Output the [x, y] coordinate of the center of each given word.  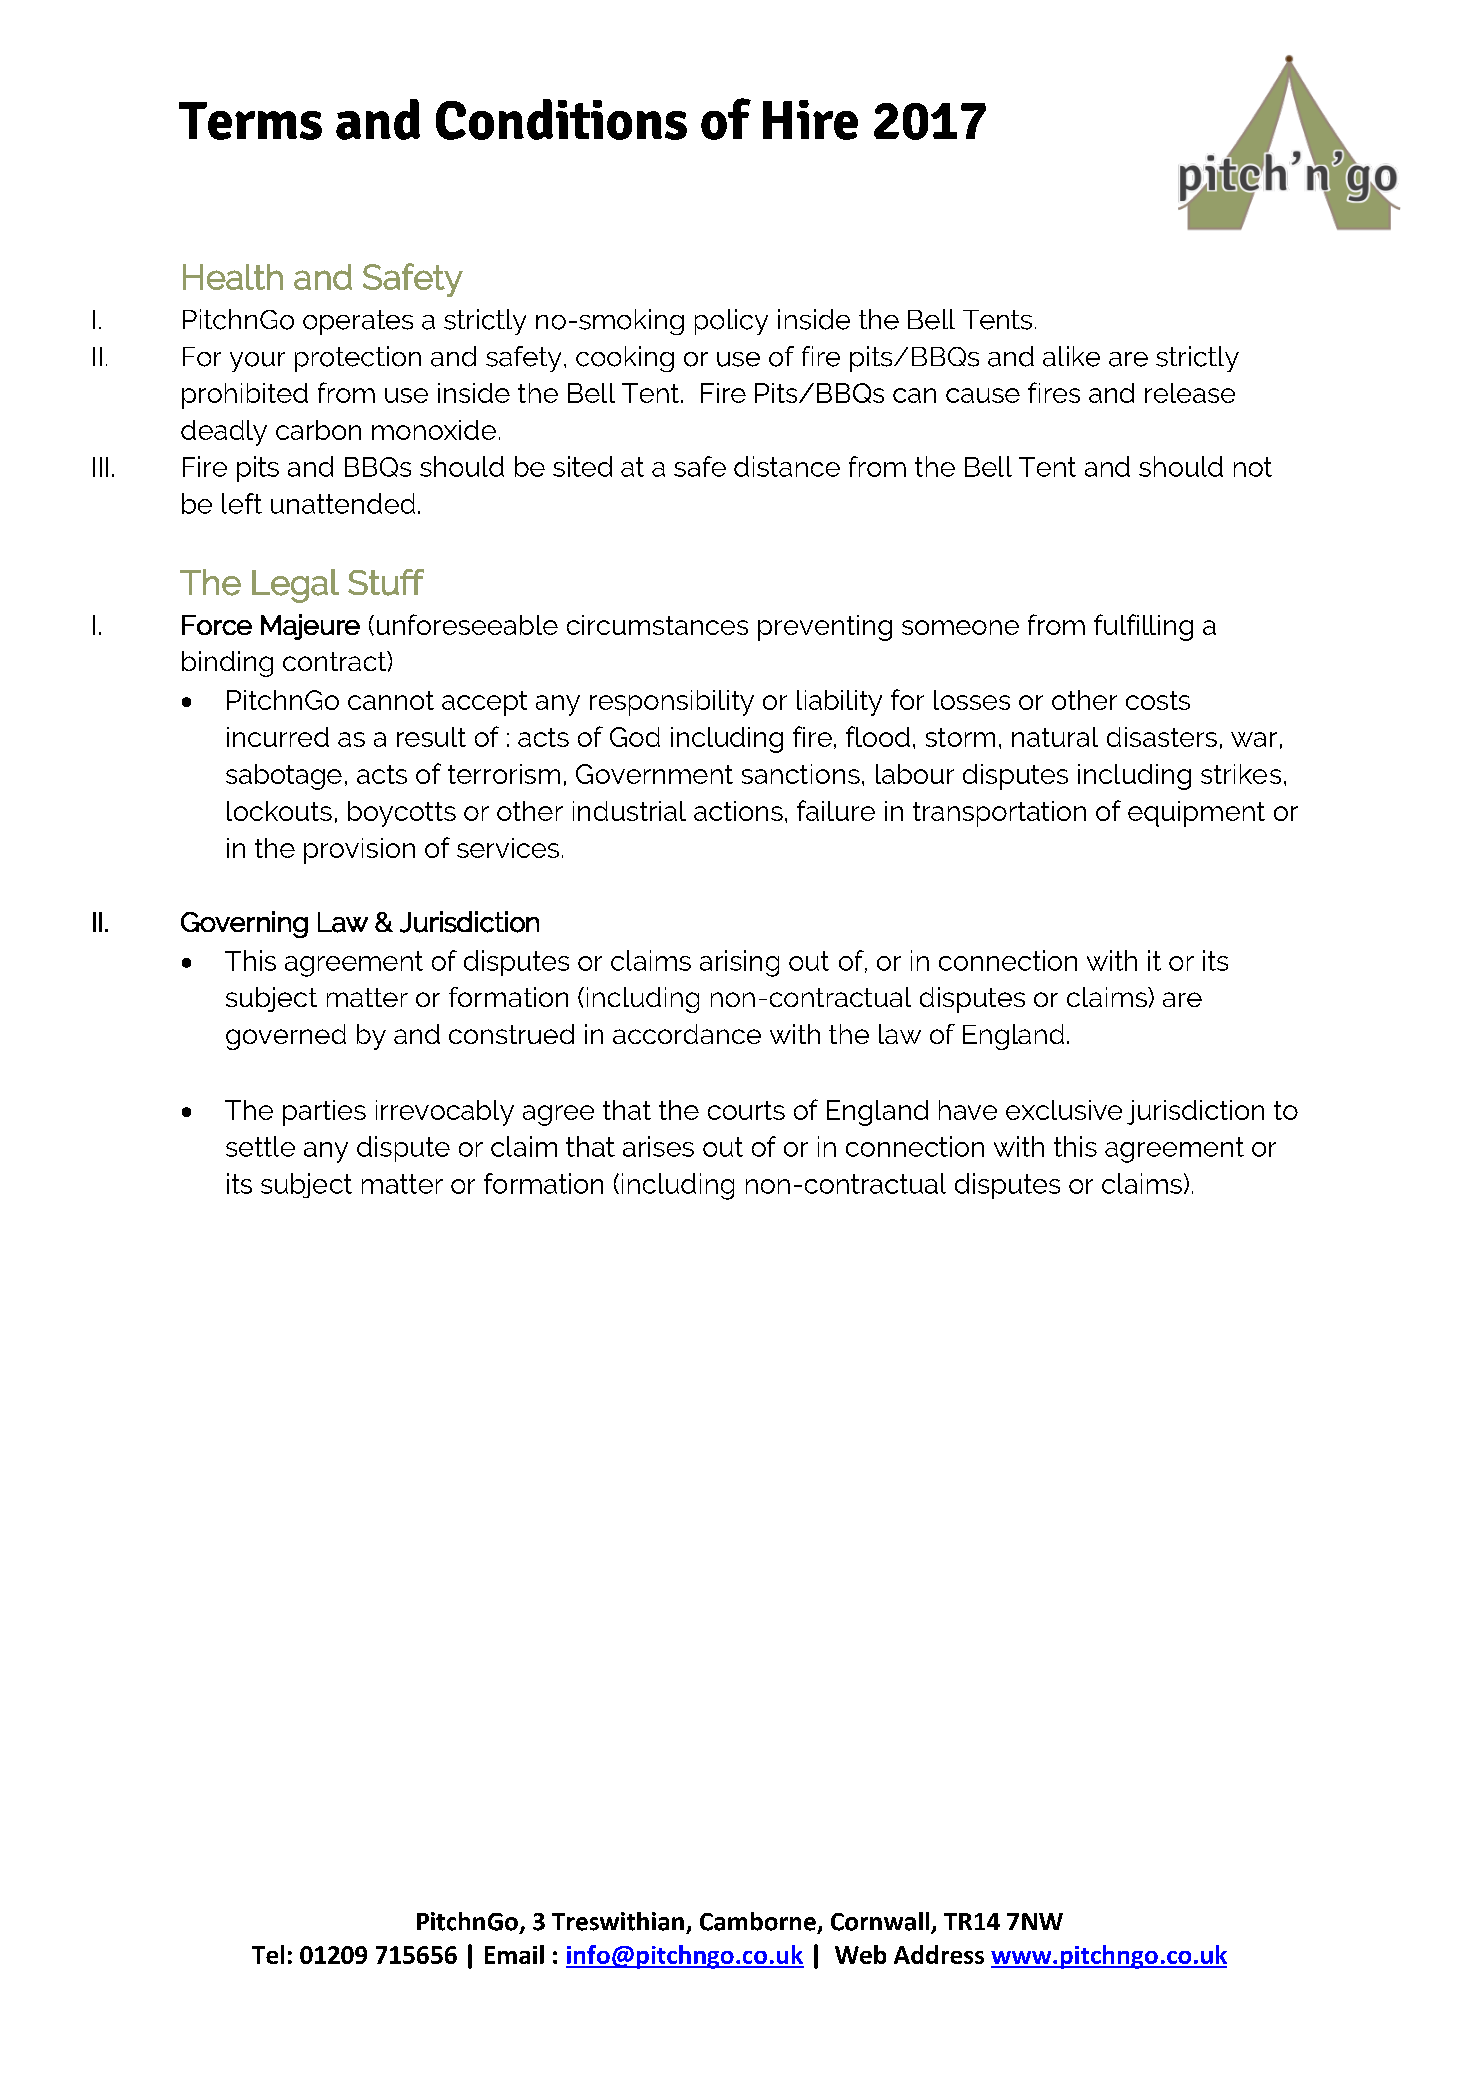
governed [286, 1037]
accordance [687, 1034]
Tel [268, 1954]
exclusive [1064, 1110]
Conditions [561, 119]
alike [1071, 356]
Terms [250, 121]
